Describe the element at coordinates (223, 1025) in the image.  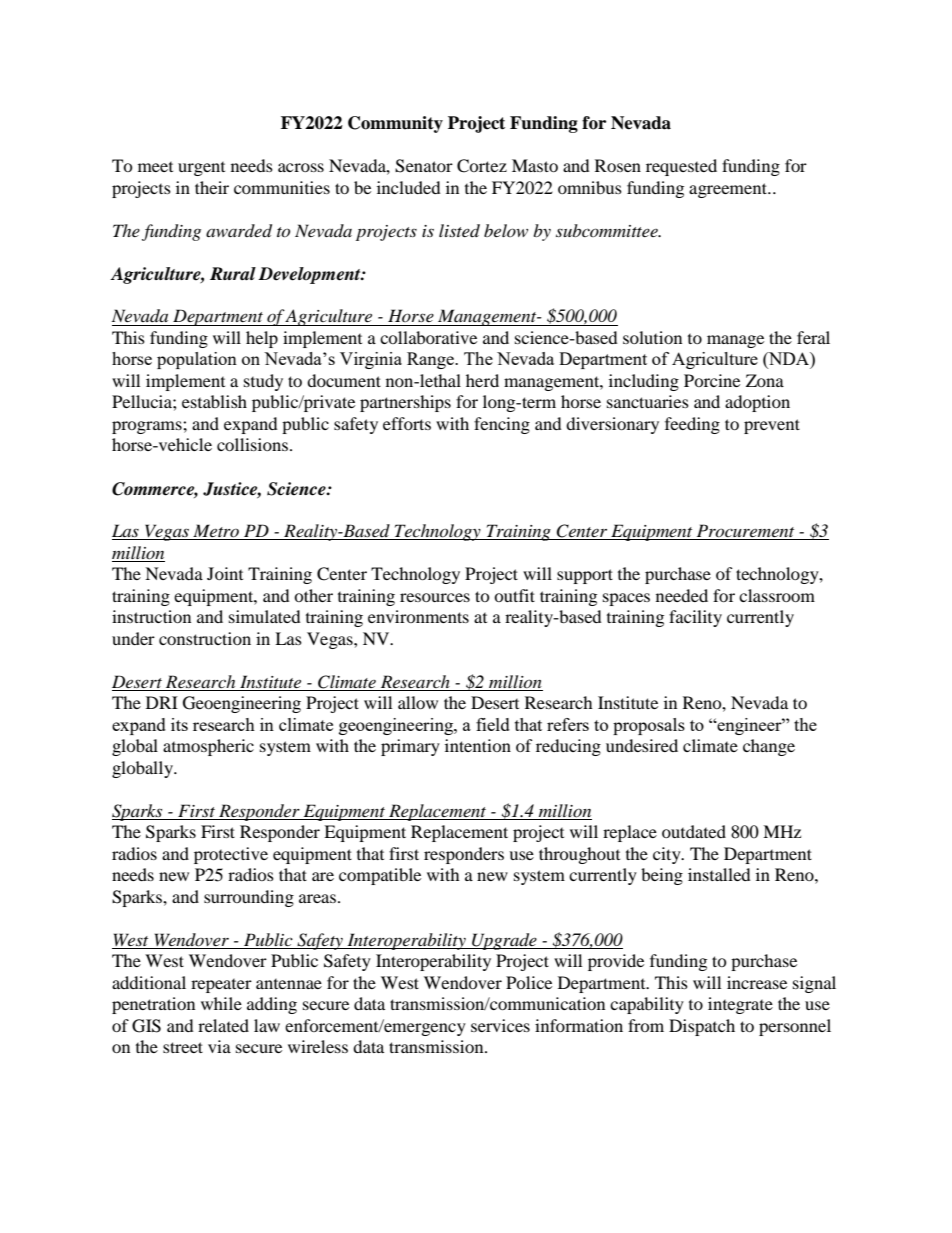
I see `related` at that location.
